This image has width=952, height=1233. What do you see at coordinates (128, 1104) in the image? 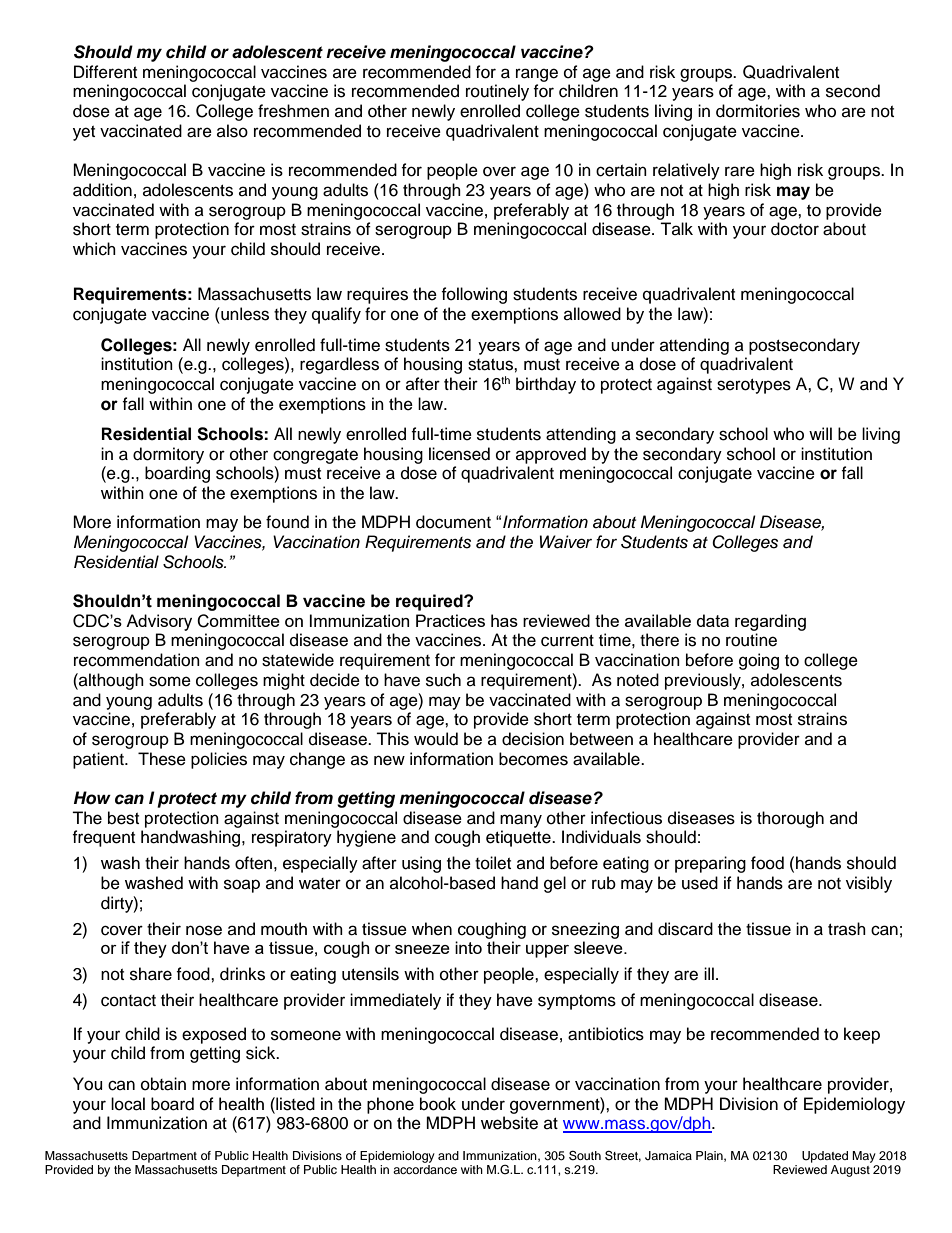
I see `local` at bounding box center [128, 1104].
